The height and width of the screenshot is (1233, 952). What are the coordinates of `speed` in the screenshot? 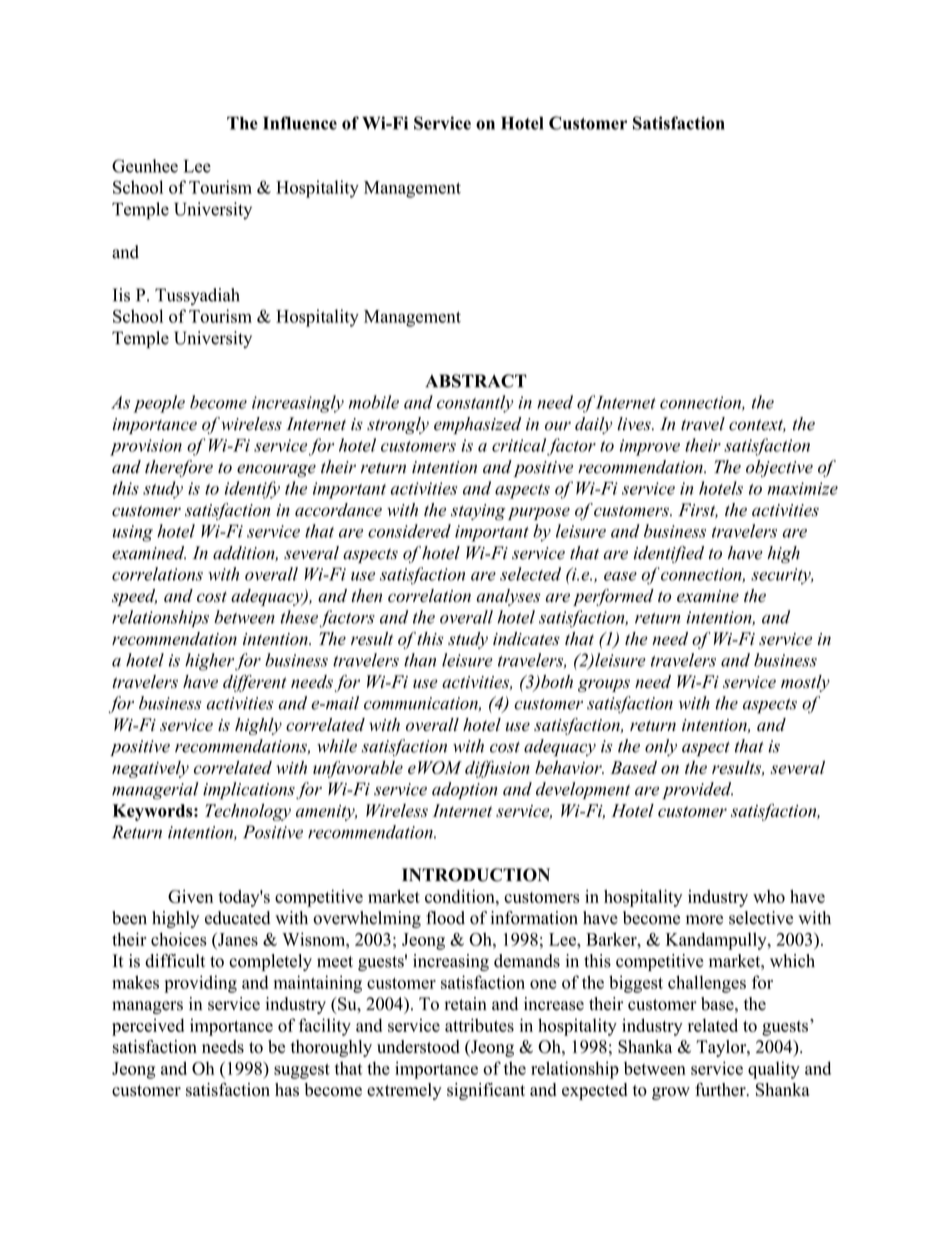 It's located at (134, 597).
